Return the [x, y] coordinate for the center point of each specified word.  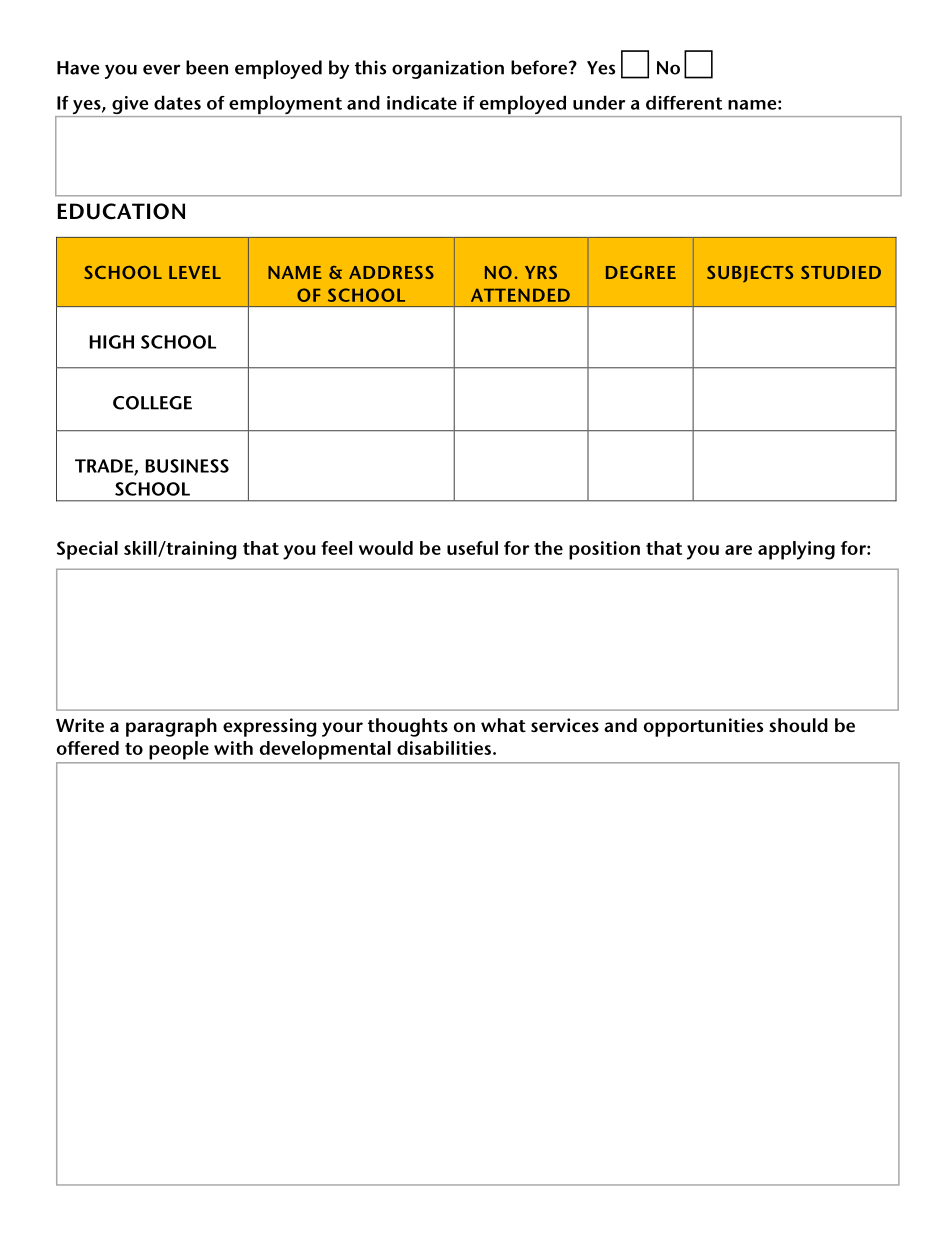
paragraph [171, 727]
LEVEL [195, 272]
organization [448, 69]
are [738, 550]
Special [87, 550]
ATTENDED [520, 295]
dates [177, 102]
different [684, 102]
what [503, 725]
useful [472, 548]
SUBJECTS [750, 274]
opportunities [703, 727]
